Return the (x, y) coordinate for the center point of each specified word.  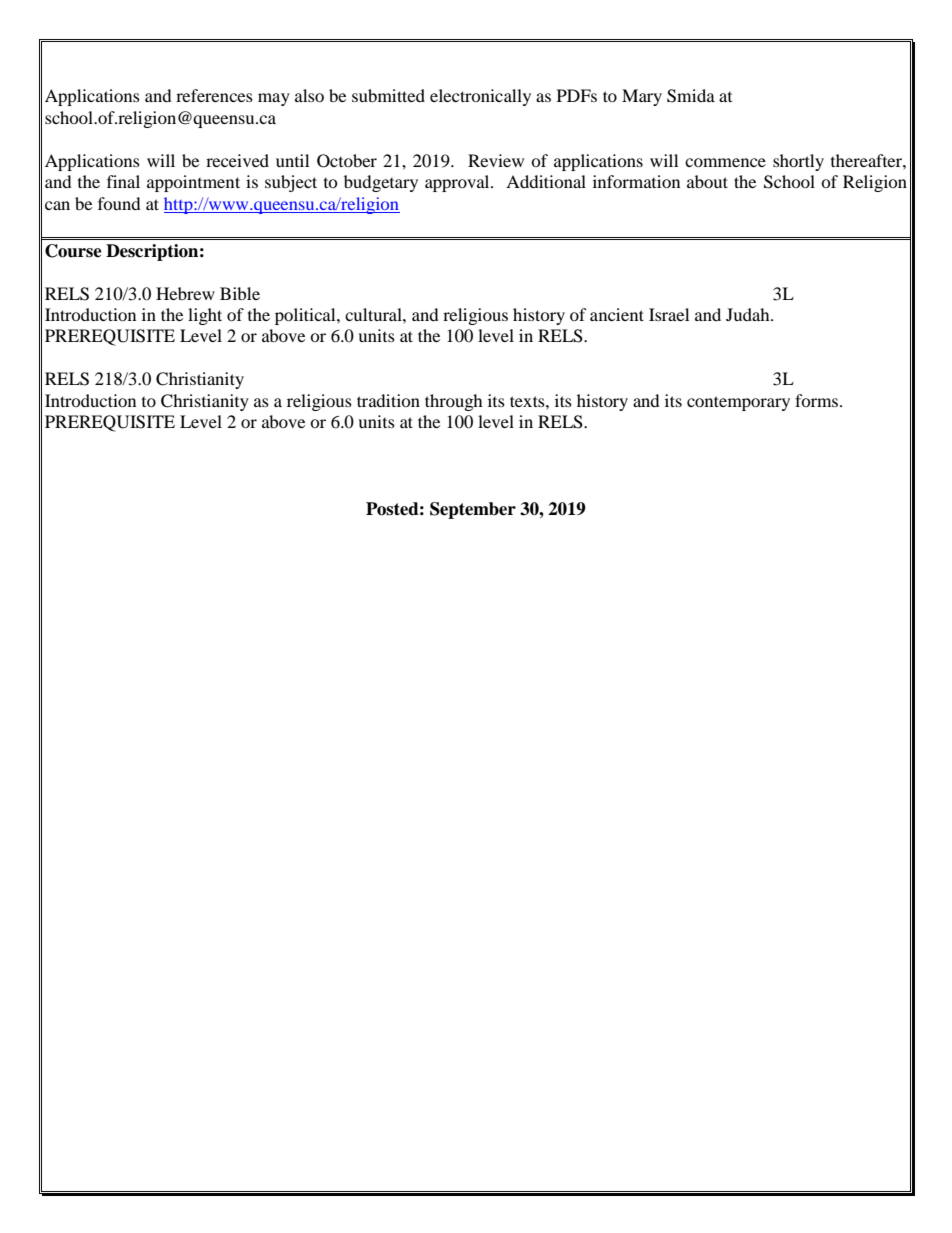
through (454, 402)
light (205, 316)
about (707, 181)
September (473, 510)
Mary (642, 97)
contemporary (738, 403)
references (214, 95)
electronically (480, 97)
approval (458, 183)
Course (73, 251)
